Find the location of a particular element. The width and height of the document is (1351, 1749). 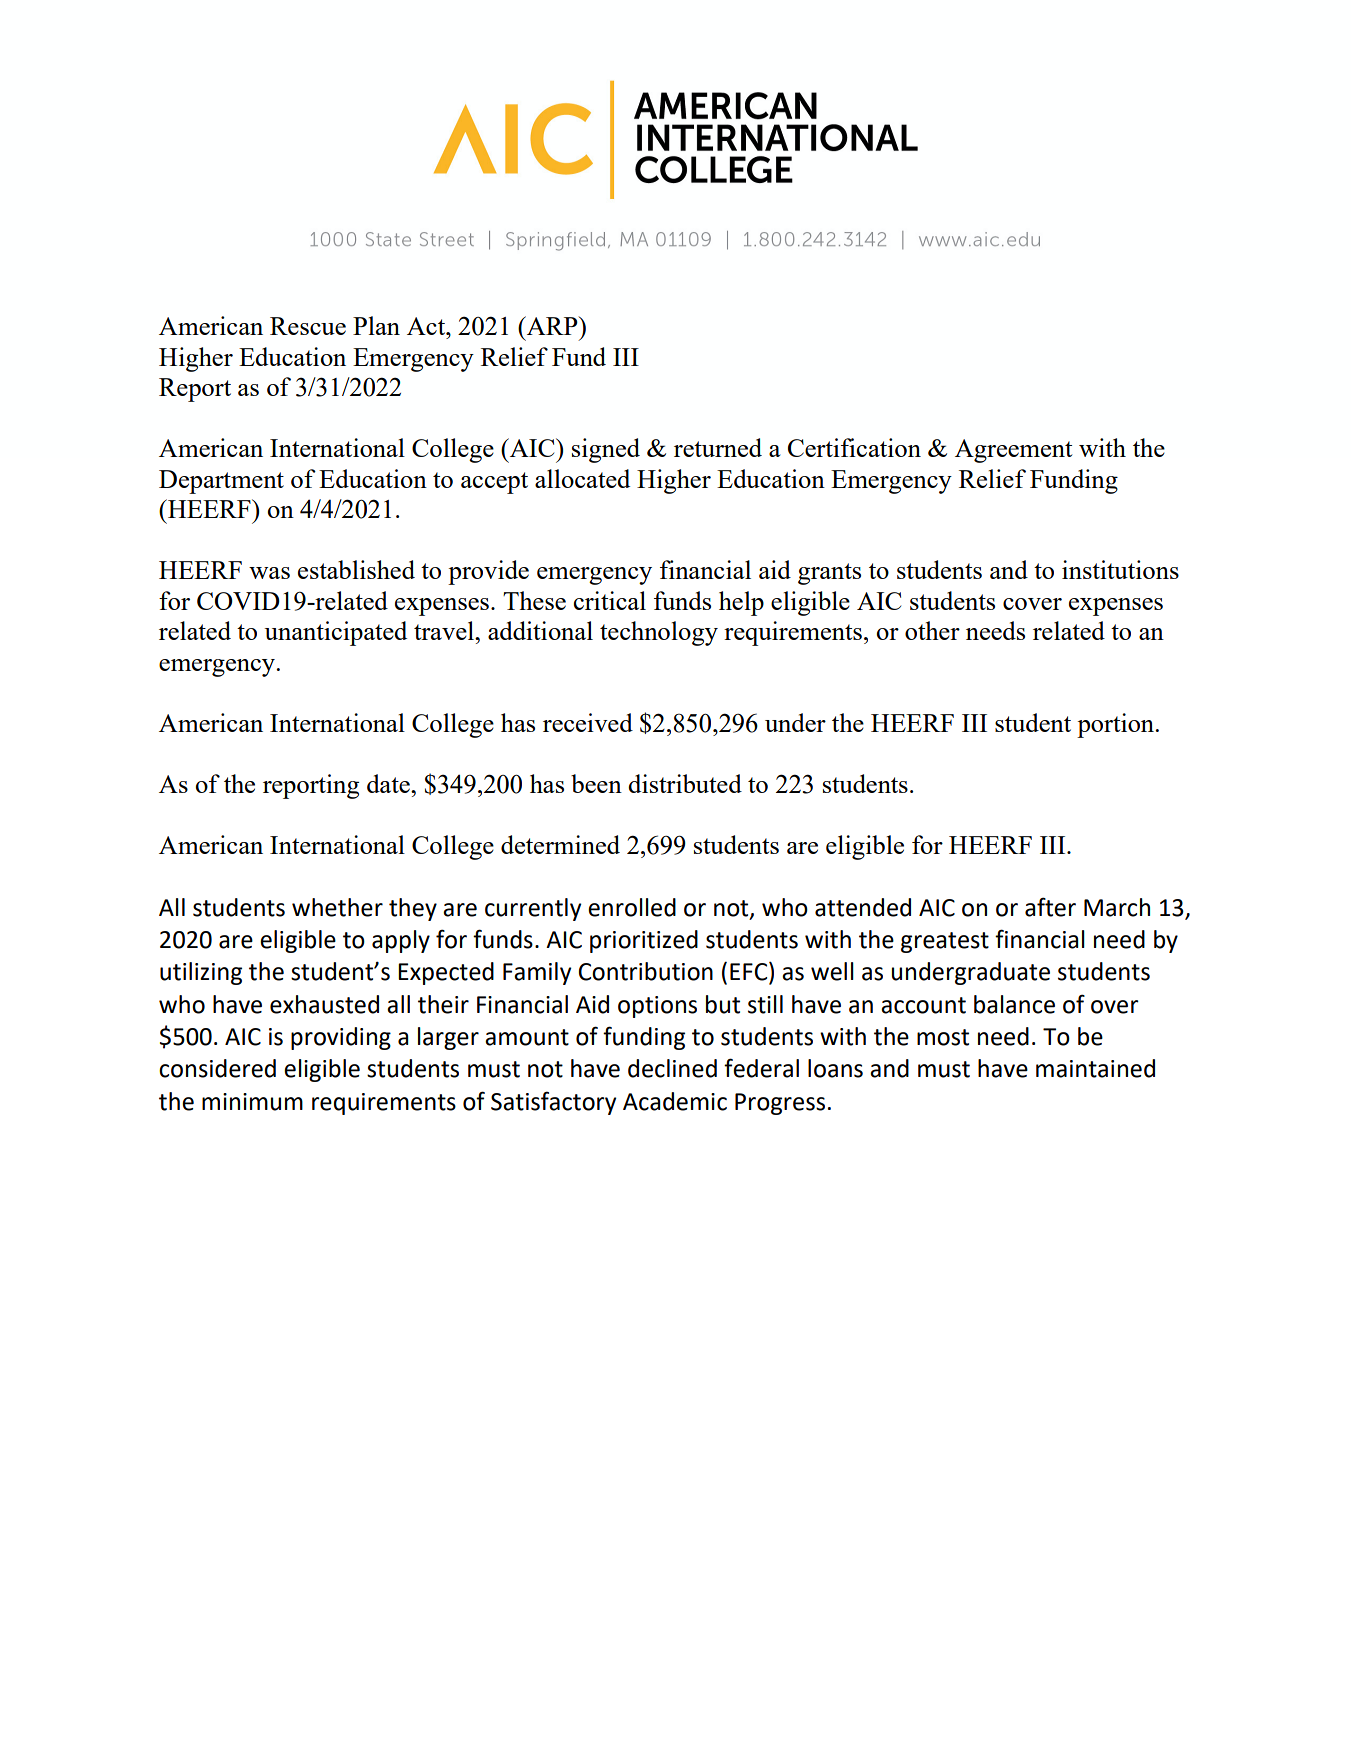

date is located at coordinates (389, 783).
